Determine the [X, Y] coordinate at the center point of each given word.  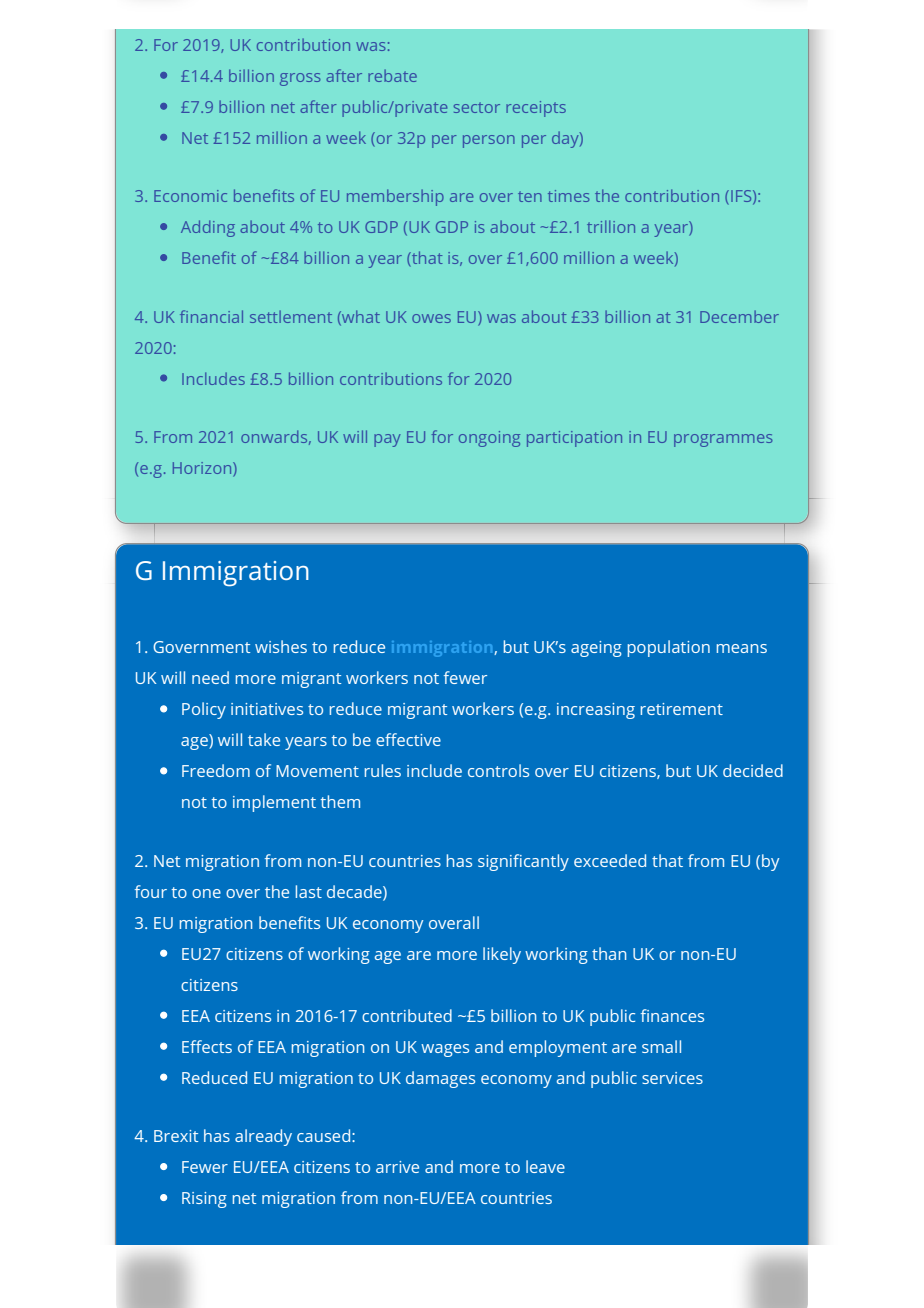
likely [502, 955]
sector [477, 107]
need [210, 677]
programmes [723, 440]
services [672, 1078]
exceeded [610, 860]
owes [431, 318]
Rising [204, 1200]
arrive [397, 1167]
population [669, 648]
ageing [596, 649]
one [206, 893]
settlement [291, 316]
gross [300, 79]
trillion [611, 226]
